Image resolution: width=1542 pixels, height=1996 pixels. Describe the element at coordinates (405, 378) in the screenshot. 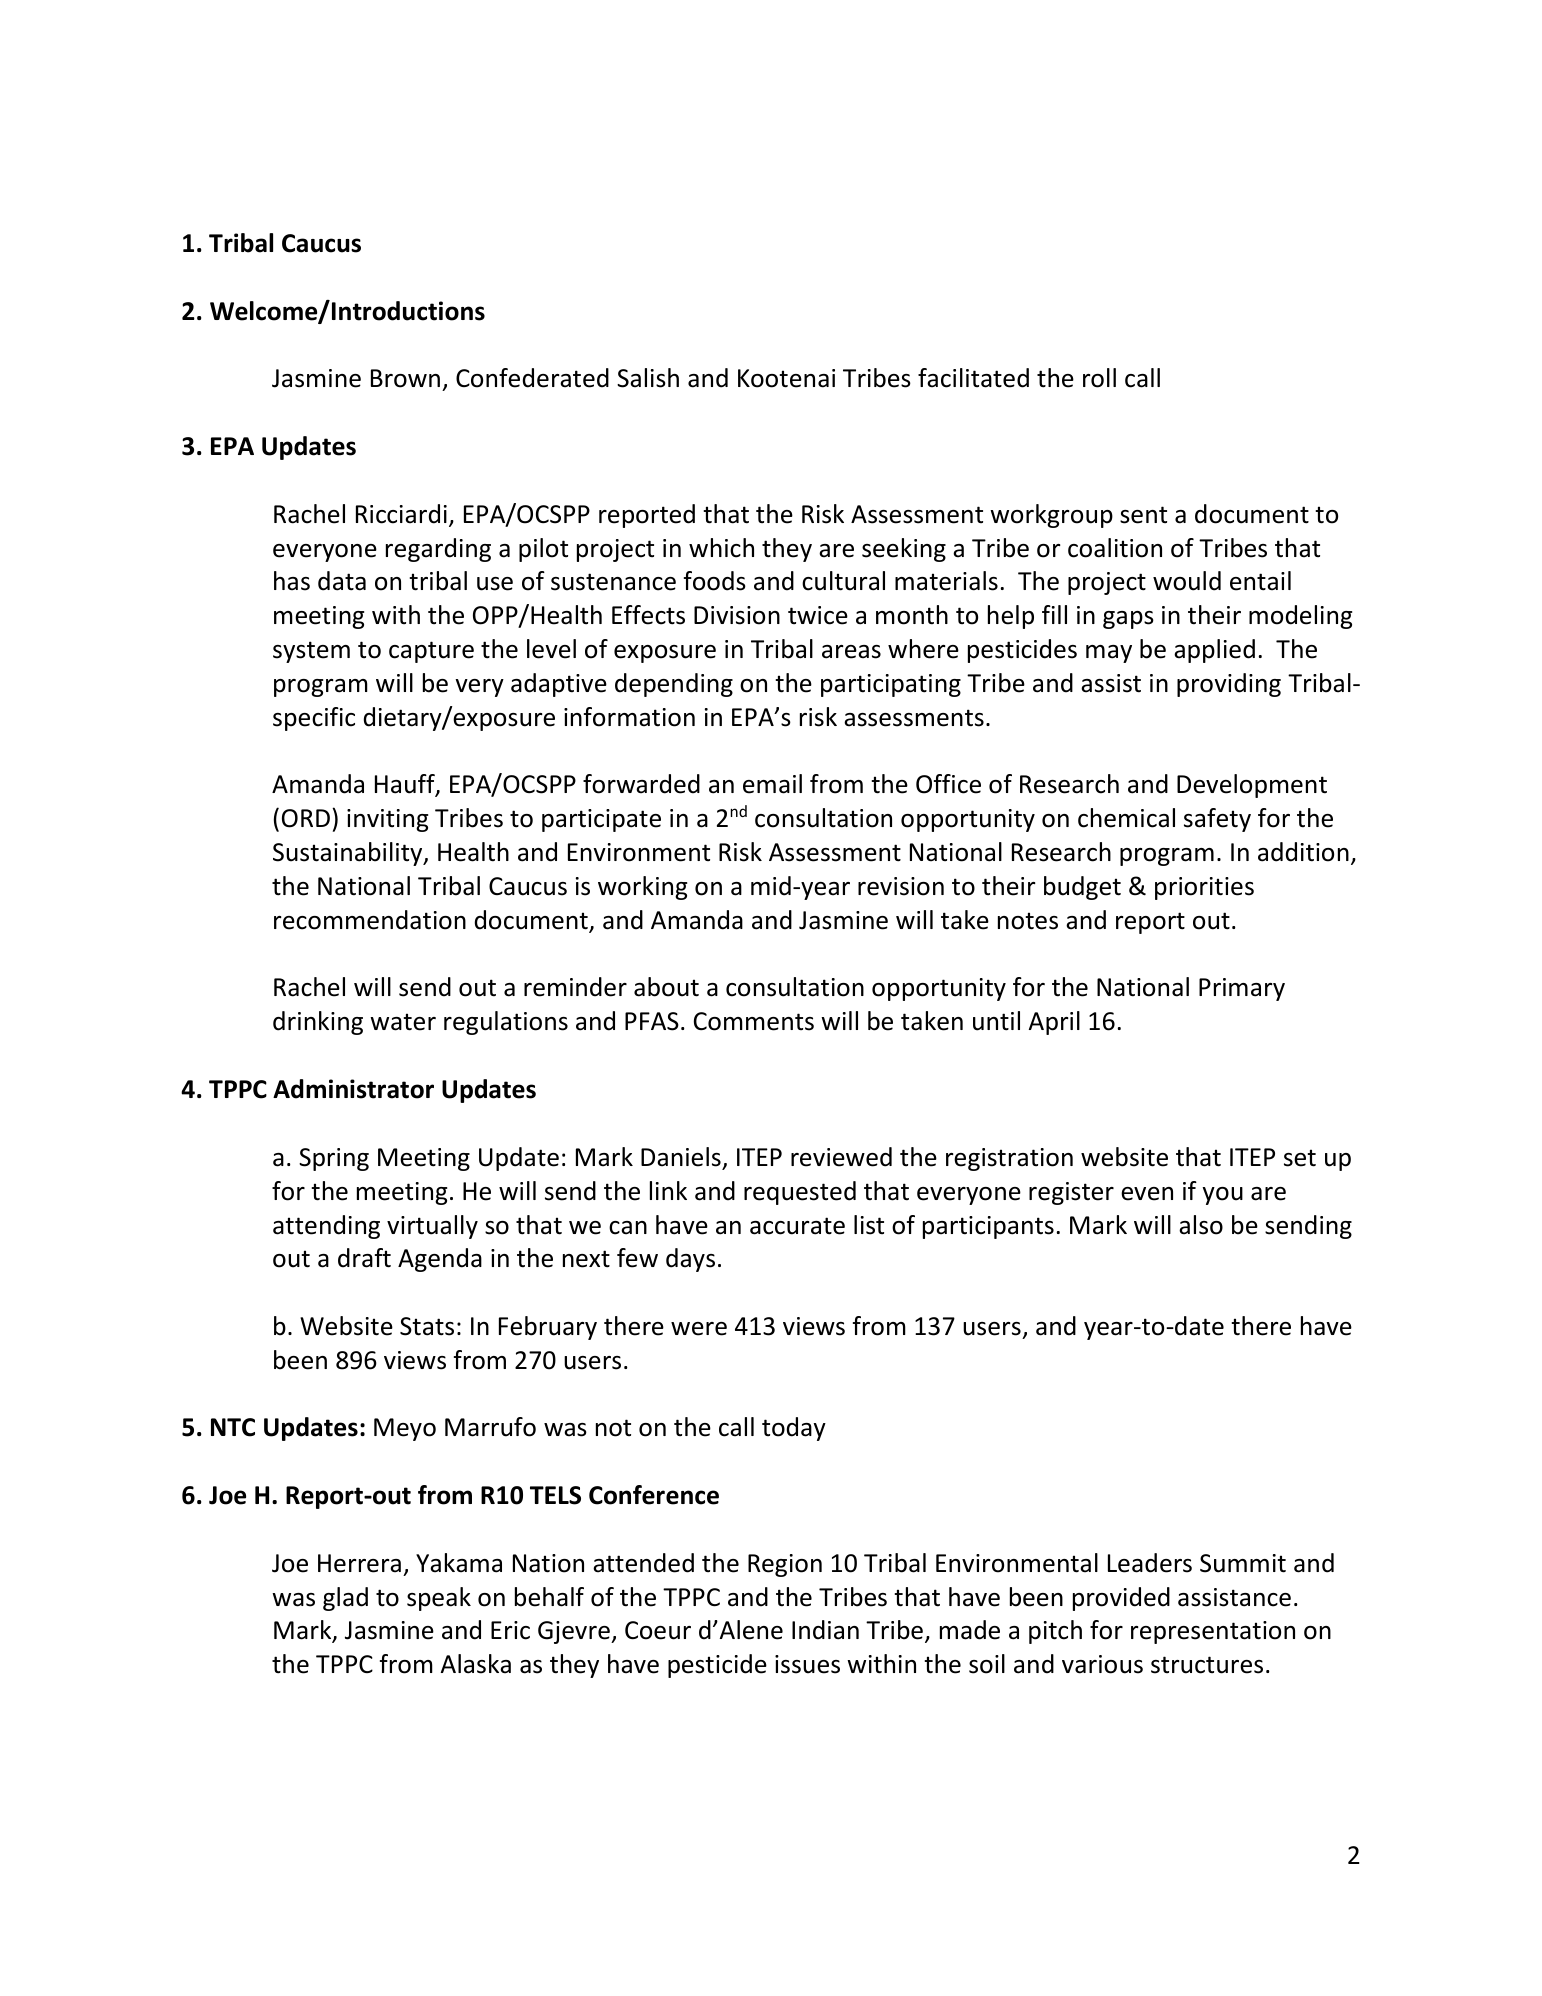

I see `Brown` at that location.
